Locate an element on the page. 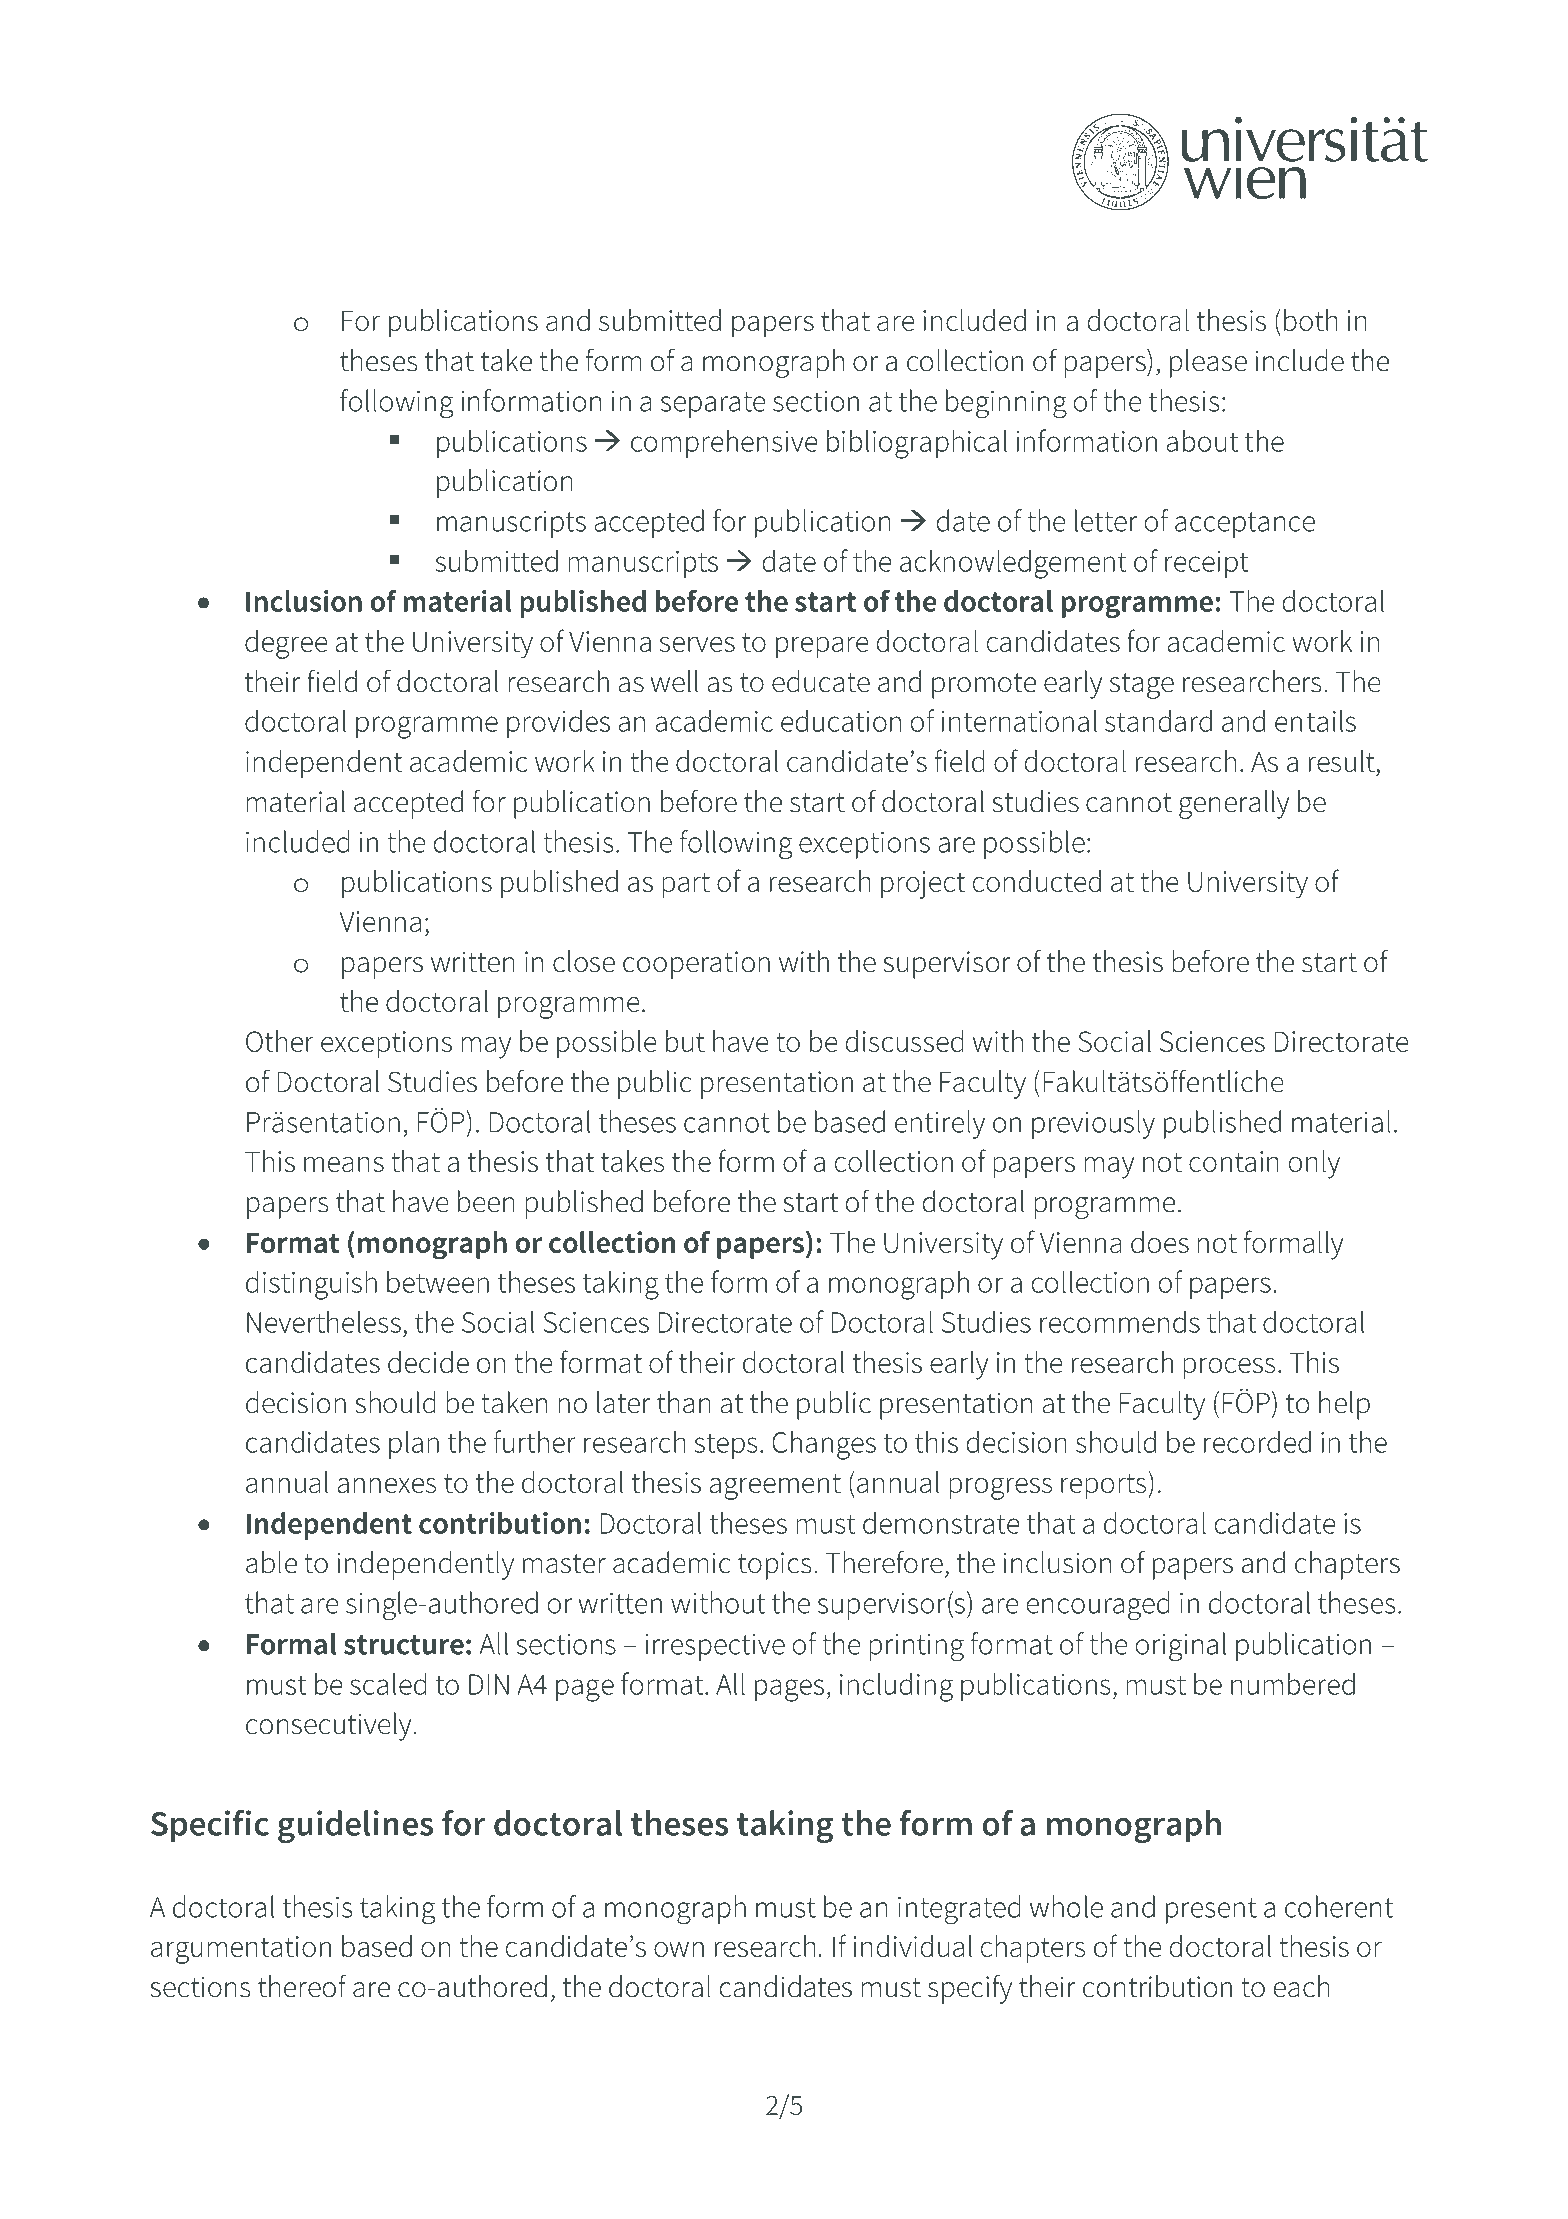 The width and height of the image is (1568, 2219). comprehensive is located at coordinates (724, 443).
